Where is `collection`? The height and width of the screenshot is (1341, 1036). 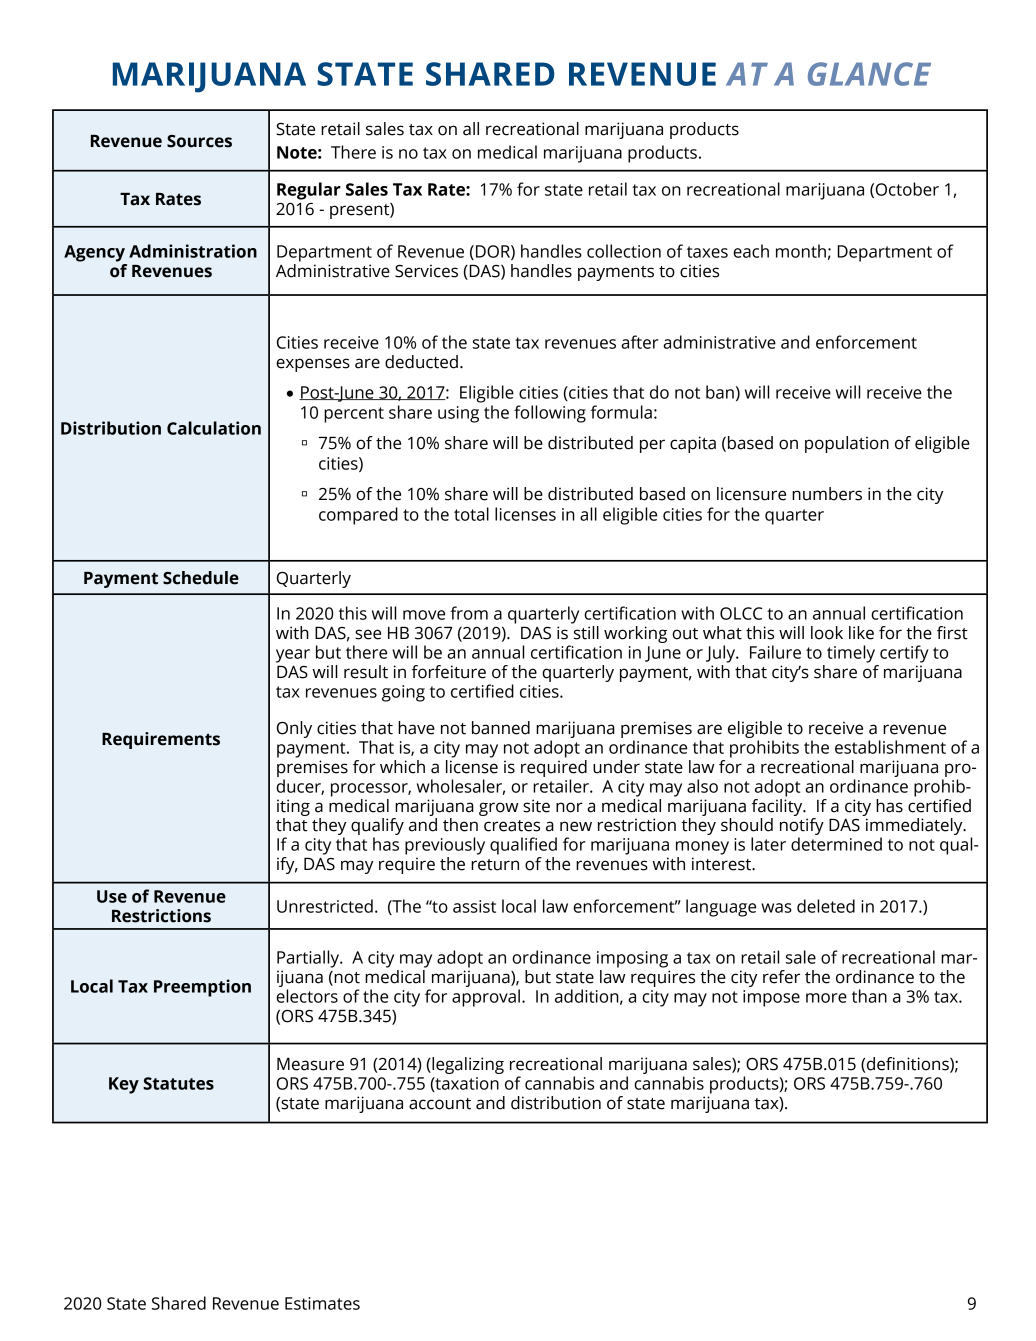
collection is located at coordinates (624, 251).
